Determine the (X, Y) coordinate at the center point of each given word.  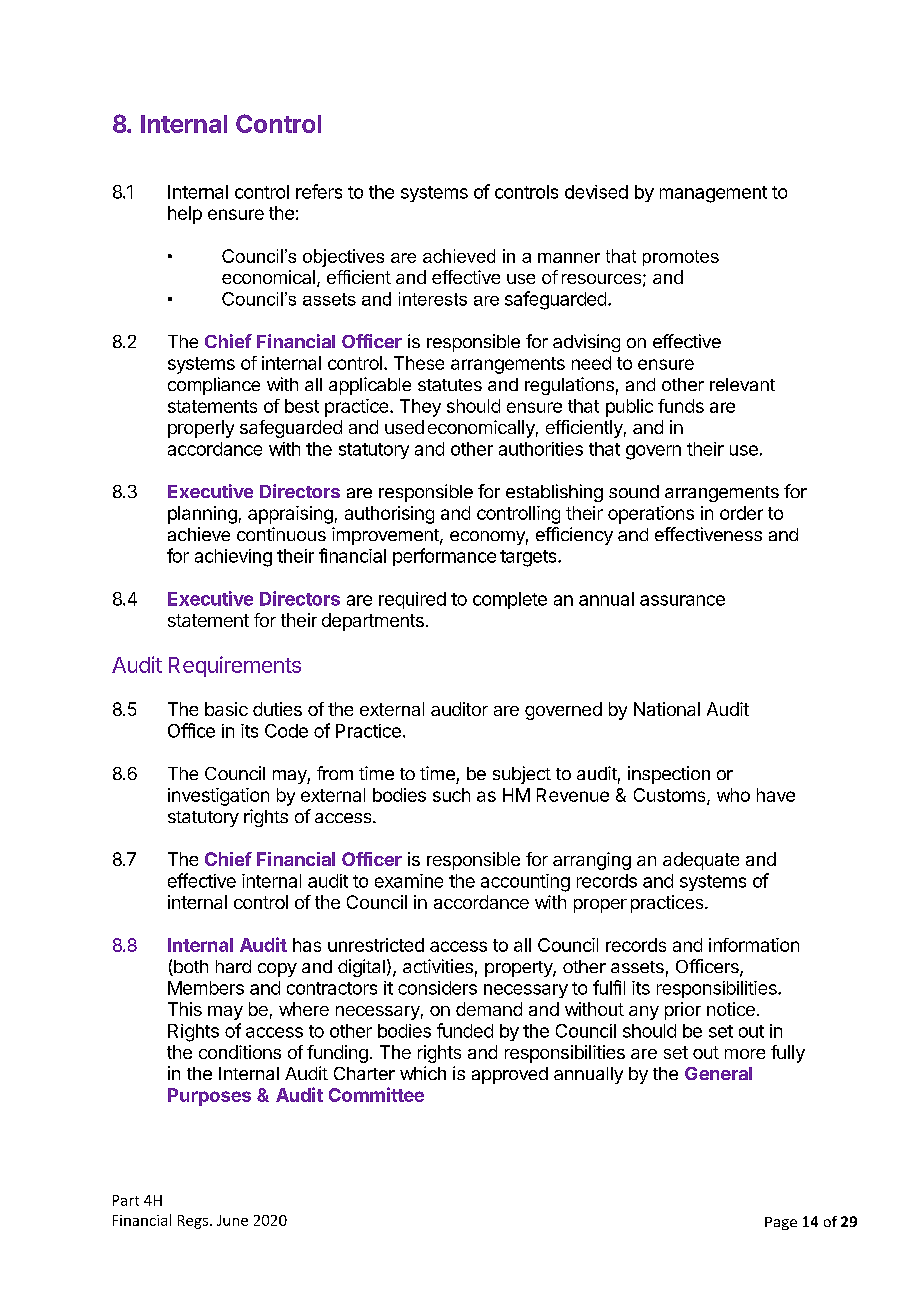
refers (319, 191)
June (232, 1220)
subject (522, 775)
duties (277, 709)
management (713, 194)
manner (569, 258)
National (667, 709)
